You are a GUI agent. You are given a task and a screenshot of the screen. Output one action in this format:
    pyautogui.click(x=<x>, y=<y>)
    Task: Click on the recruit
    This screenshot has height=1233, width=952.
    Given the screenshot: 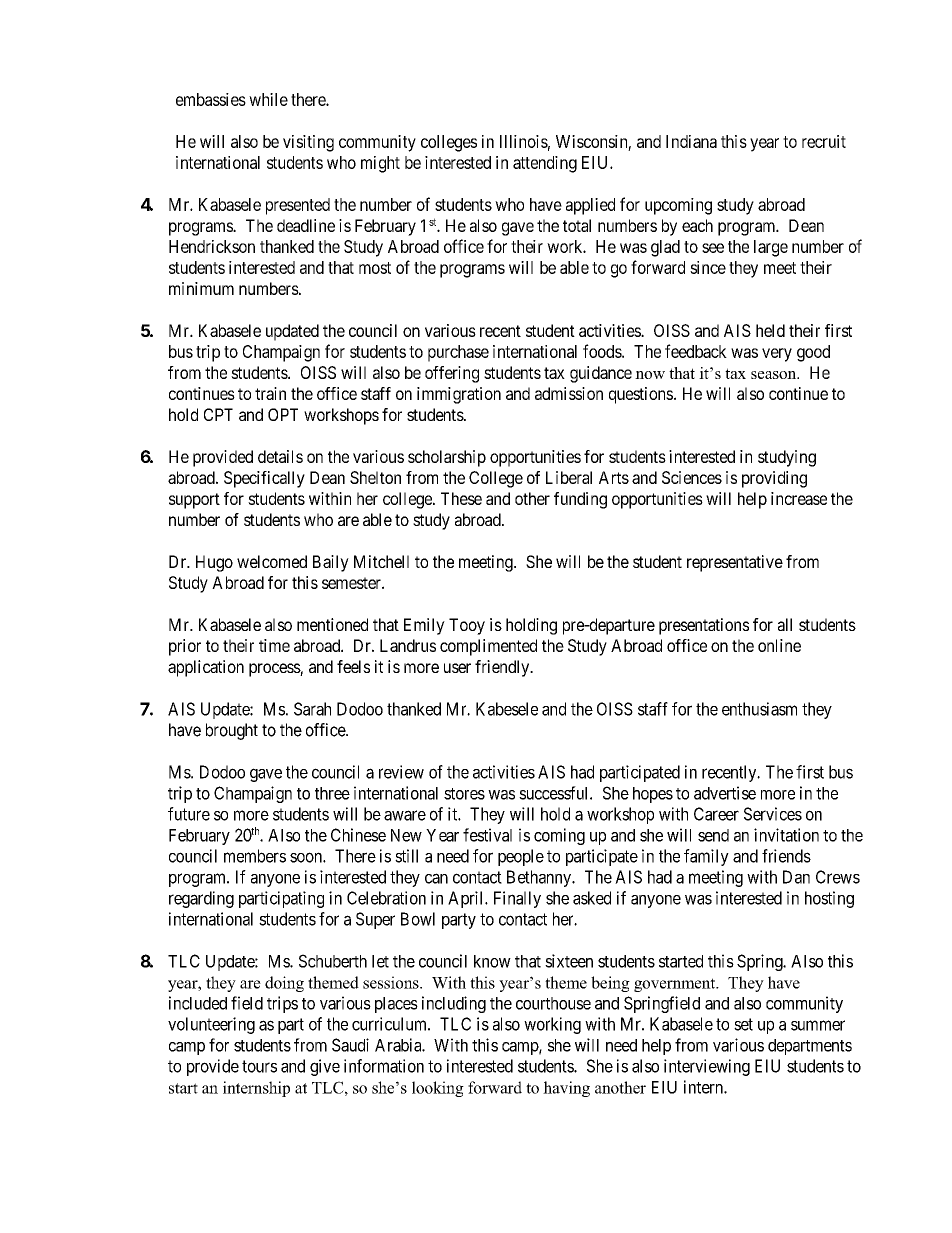 What is the action you would take?
    pyautogui.click(x=824, y=141)
